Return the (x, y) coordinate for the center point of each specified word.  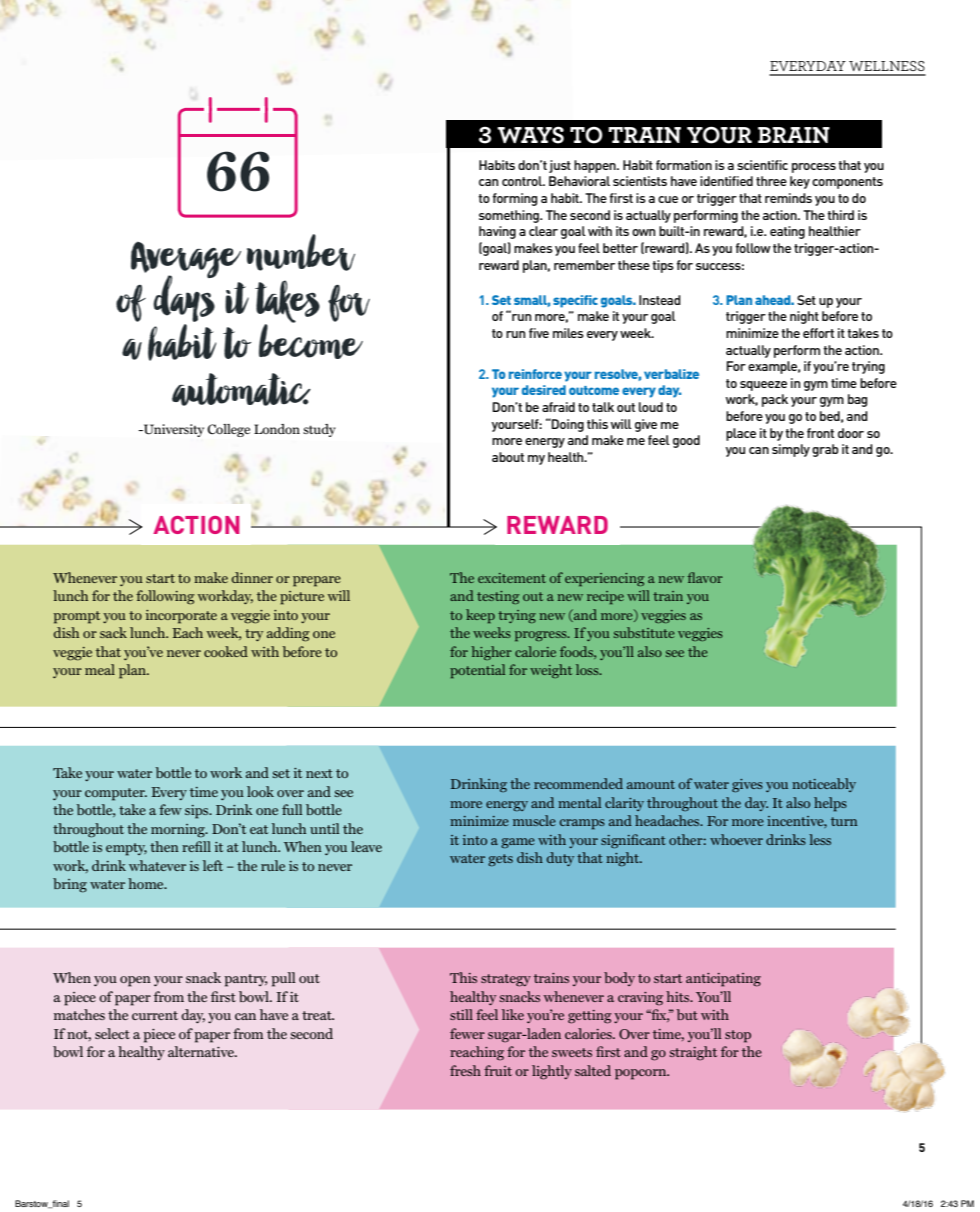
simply (791, 450)
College (228, 430)
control (523, 181)
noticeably (824, 785)
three (771, 181)
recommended (578, 783)
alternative (202, 1051)
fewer (467, 1033)
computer (116, 794)
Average (186, 261)
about (508, 457)
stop (738, 1036)
